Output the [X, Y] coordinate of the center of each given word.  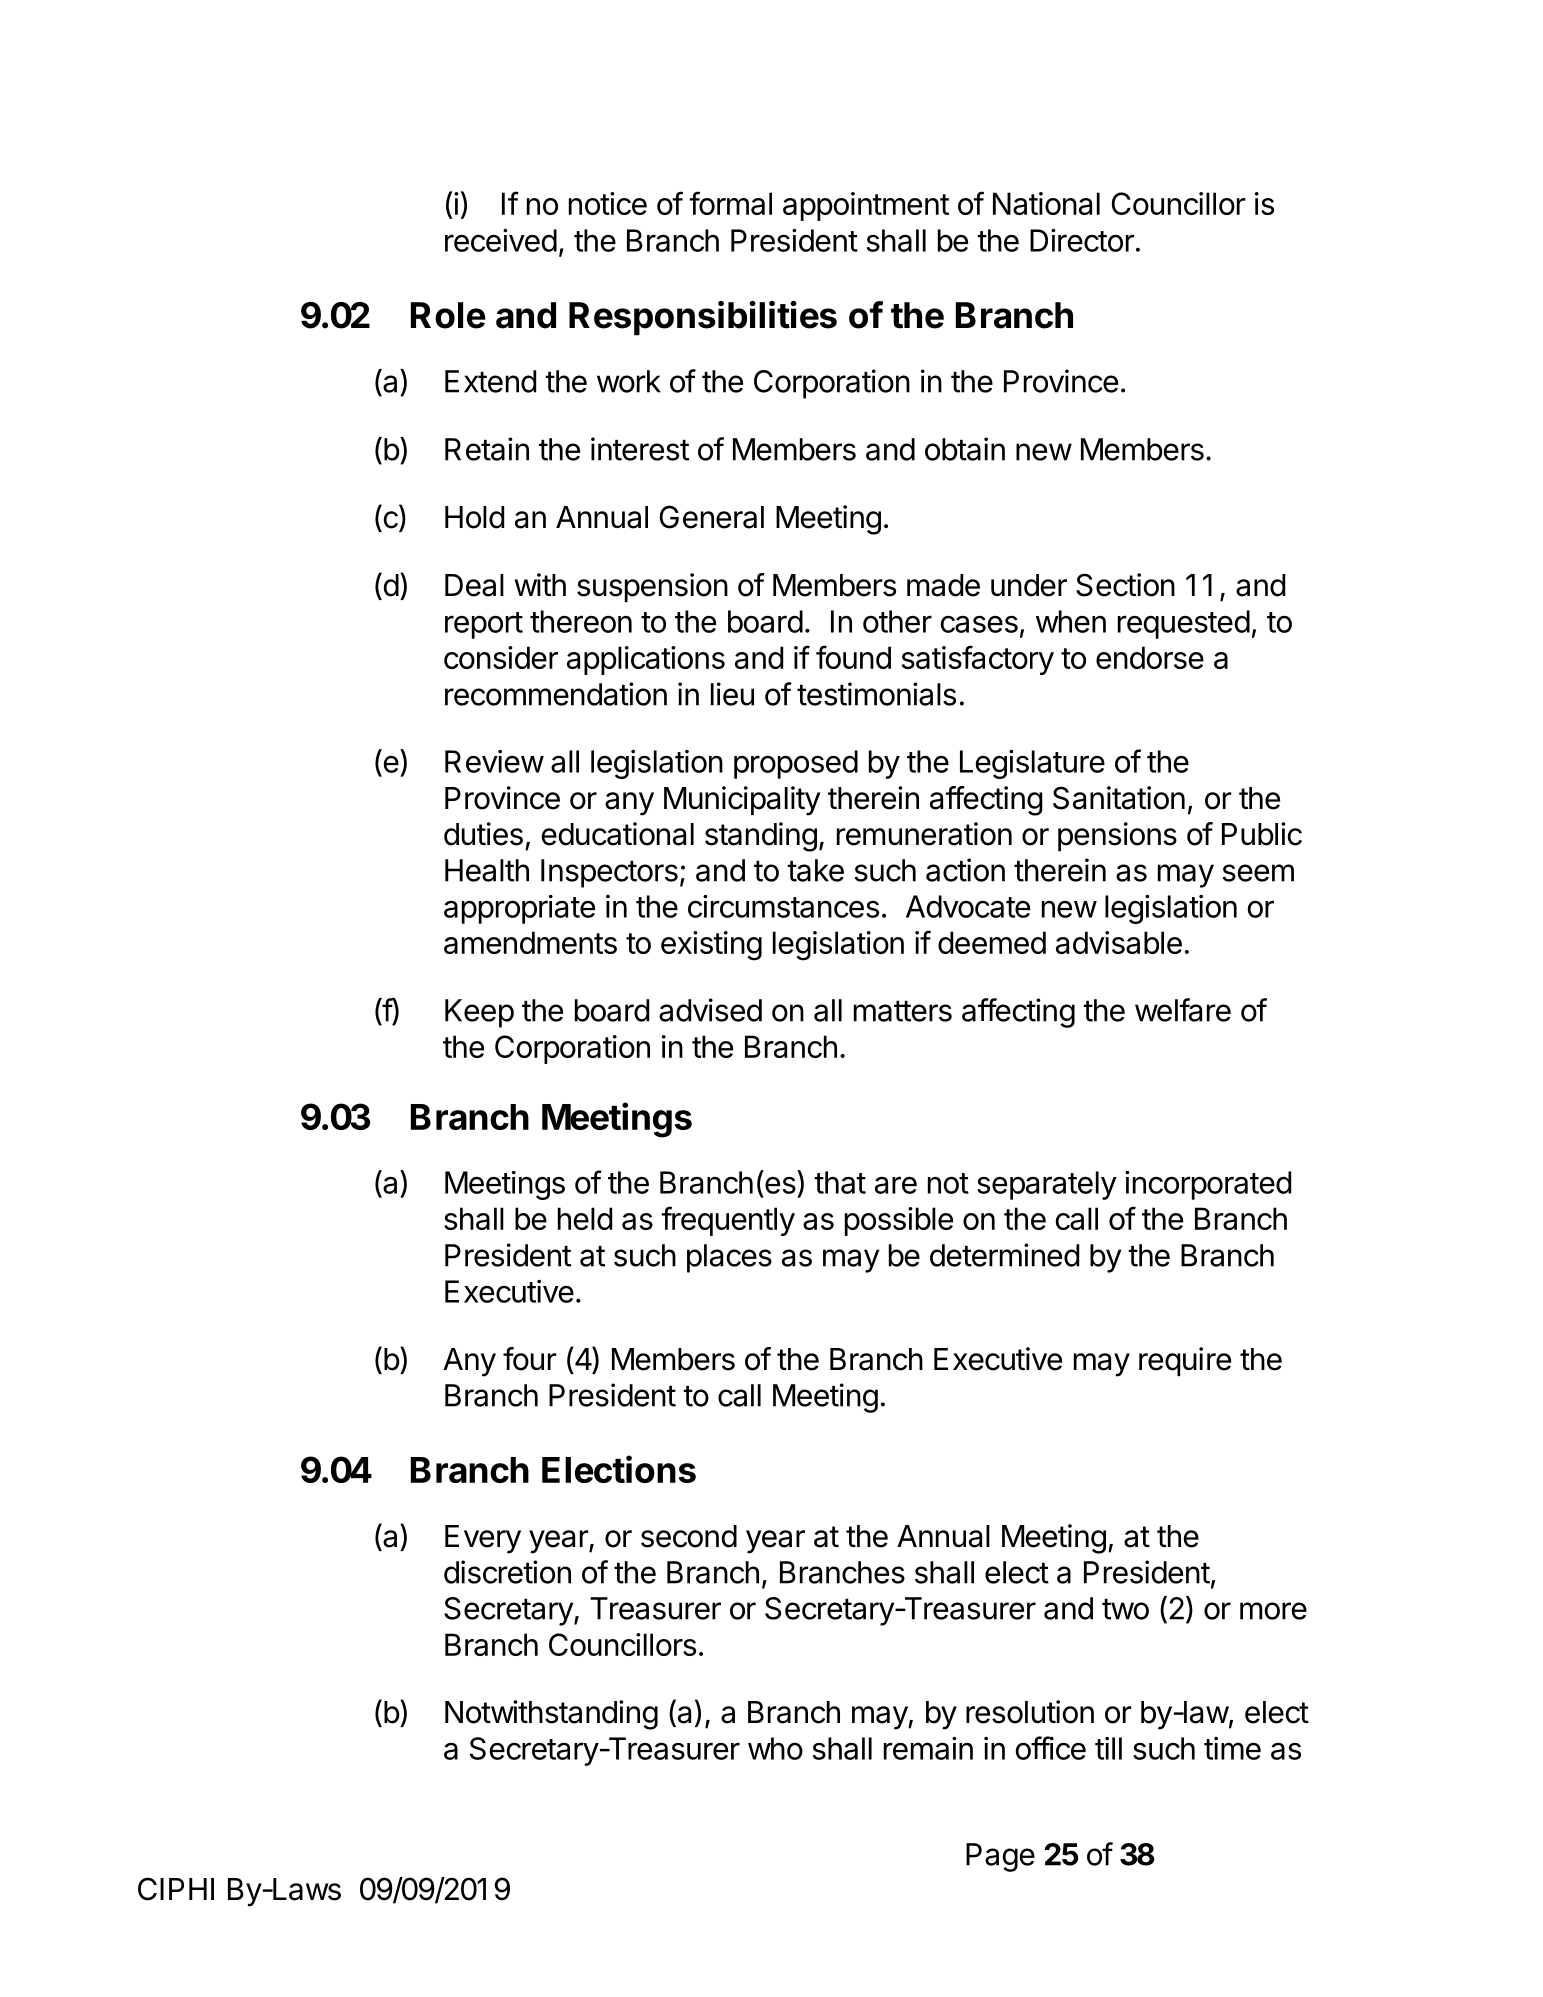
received [501, 240]
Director [1082, 240]
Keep [479, 1013]
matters [903, 1011]
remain [928, 1748]
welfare [1183, 1010]
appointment [866, 206]
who [775, 1748]
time [1232, 1748]
